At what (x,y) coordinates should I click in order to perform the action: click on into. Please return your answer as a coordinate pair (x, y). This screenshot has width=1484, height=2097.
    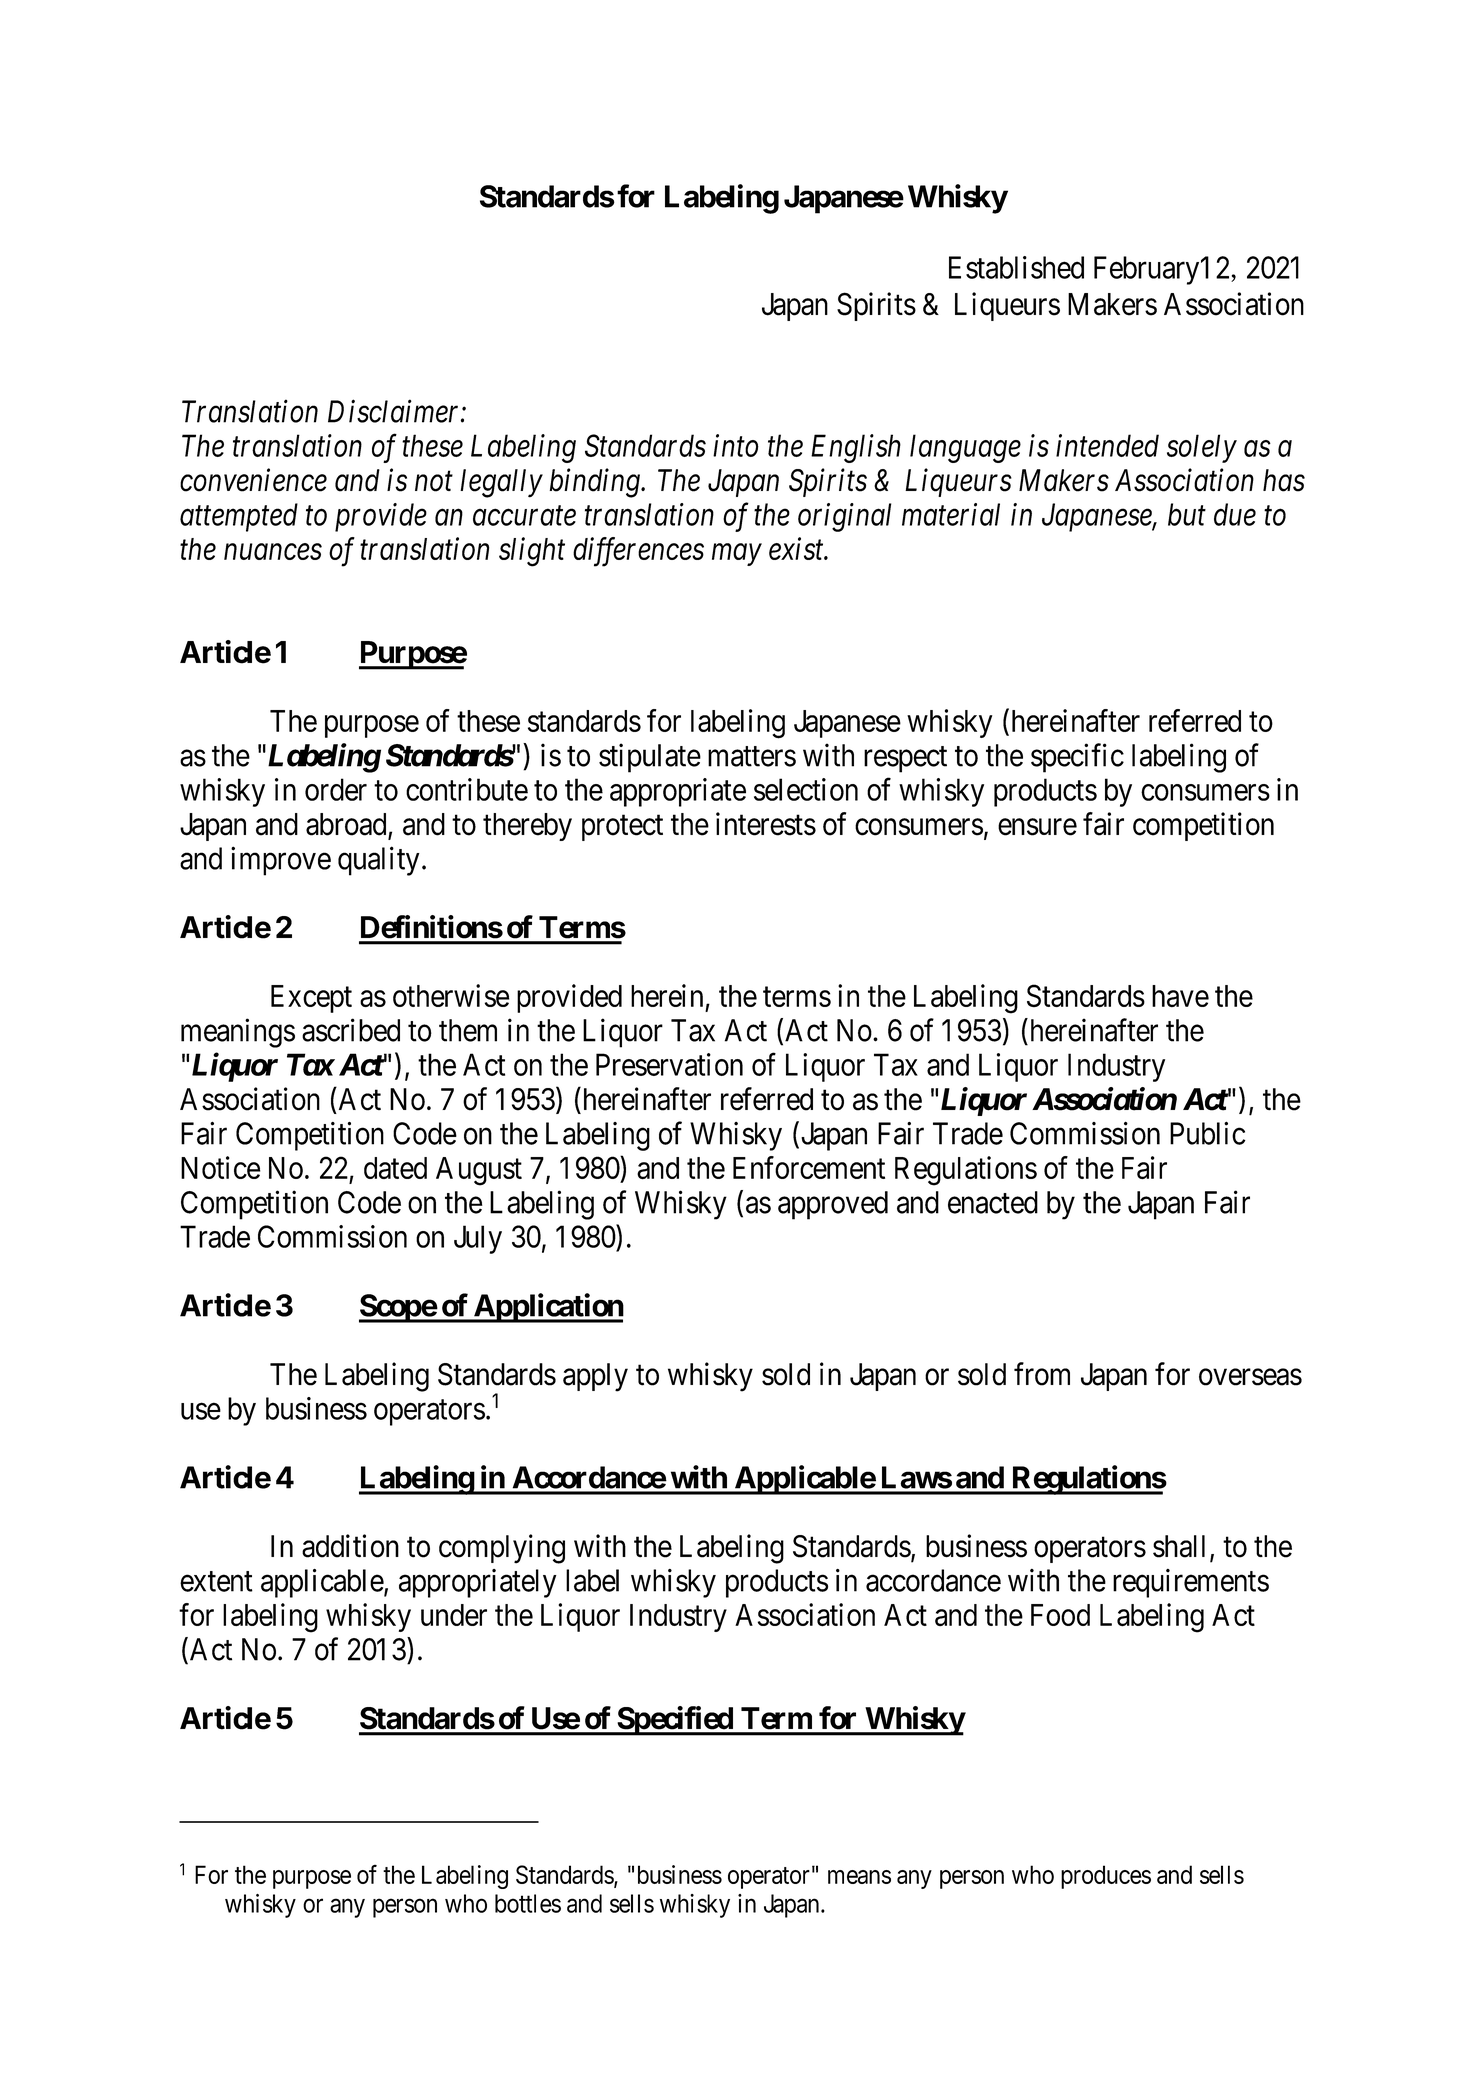
    Looking at the image, I should click on (736, 446).
